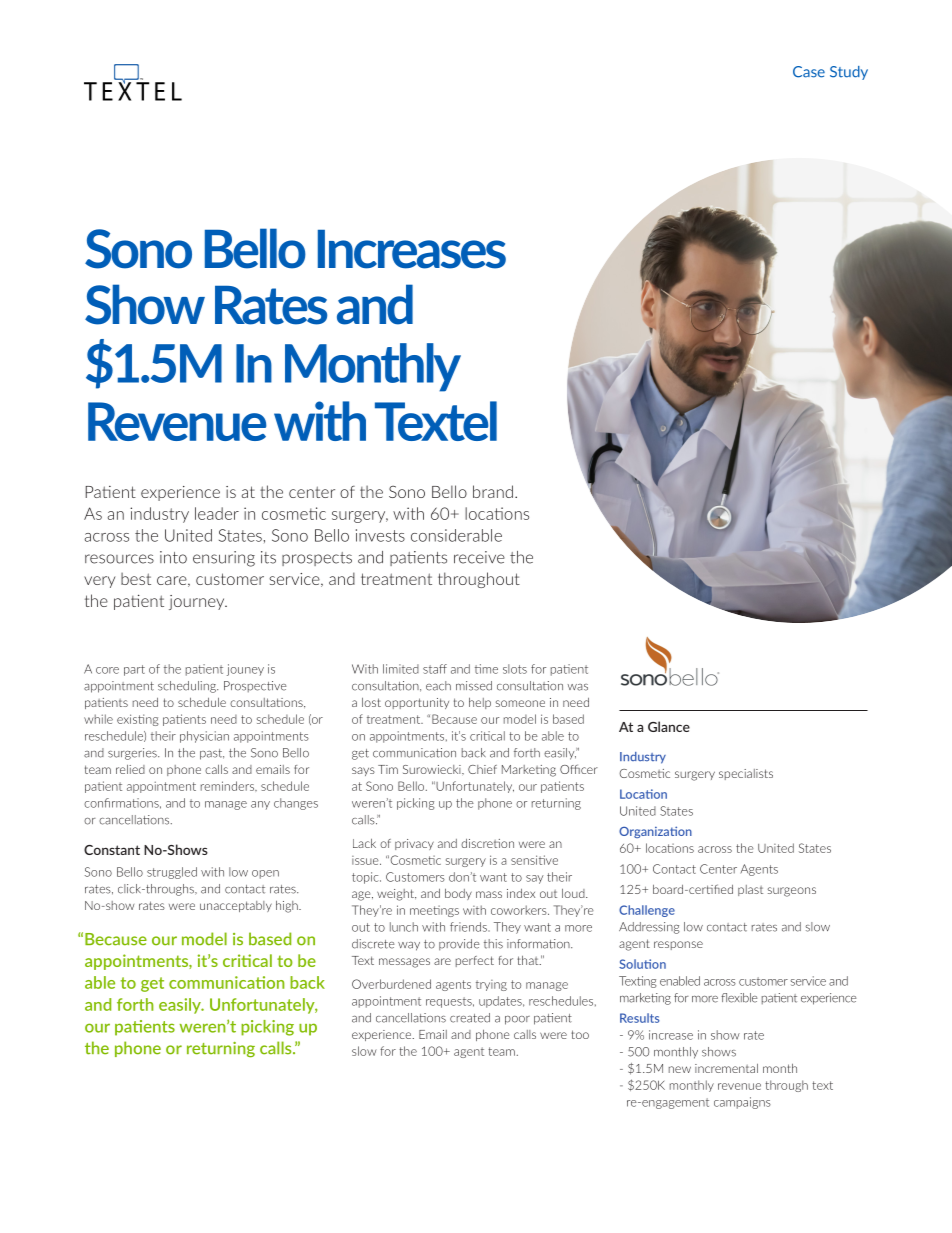 This image has height=1233, width=952. I want to click on Overburdened, so click(391, 984).
